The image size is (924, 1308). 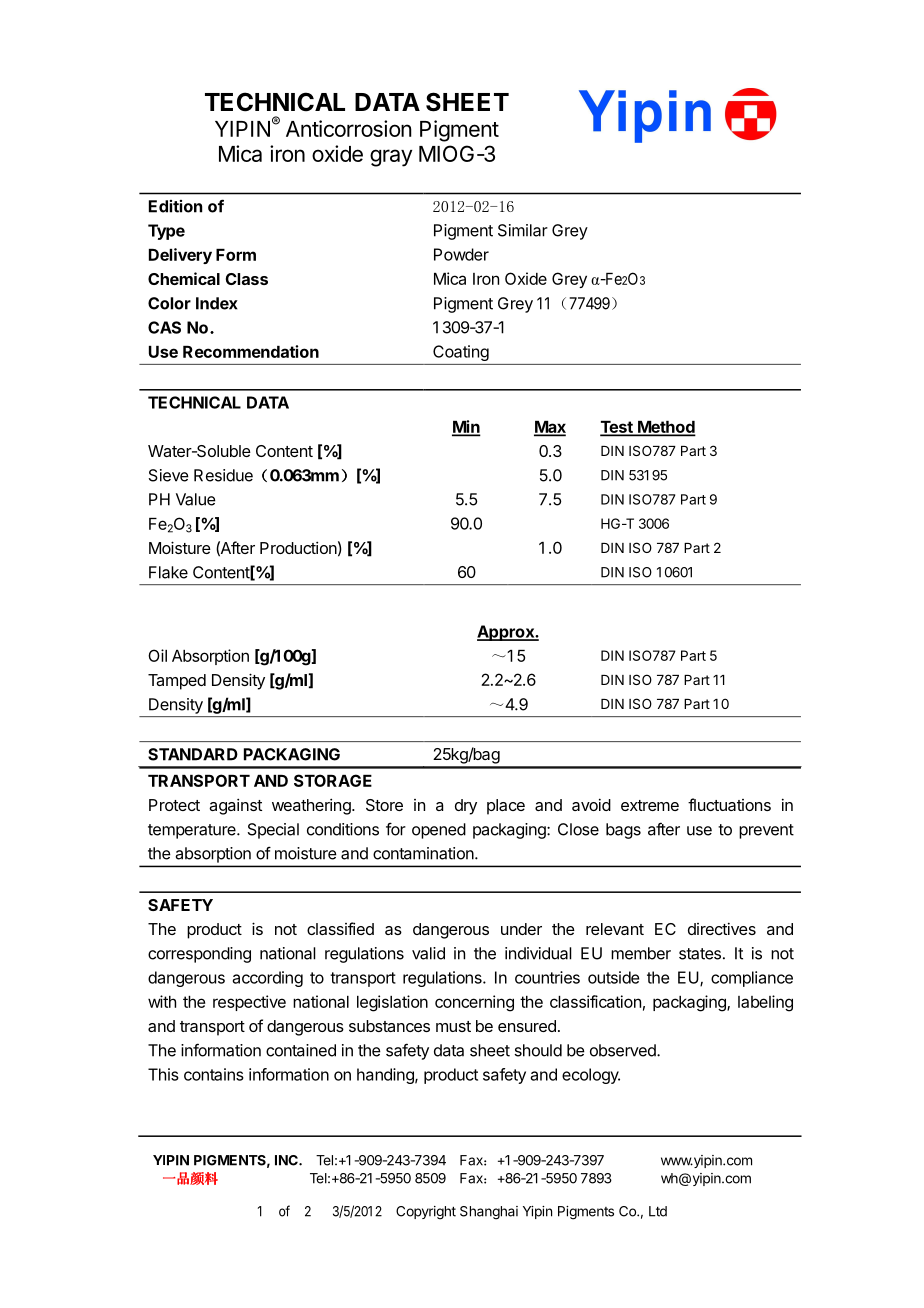 What do you see at coordinates (196, 499) in the screenshot?
I see `Value` at bounding box center [196, 499].
